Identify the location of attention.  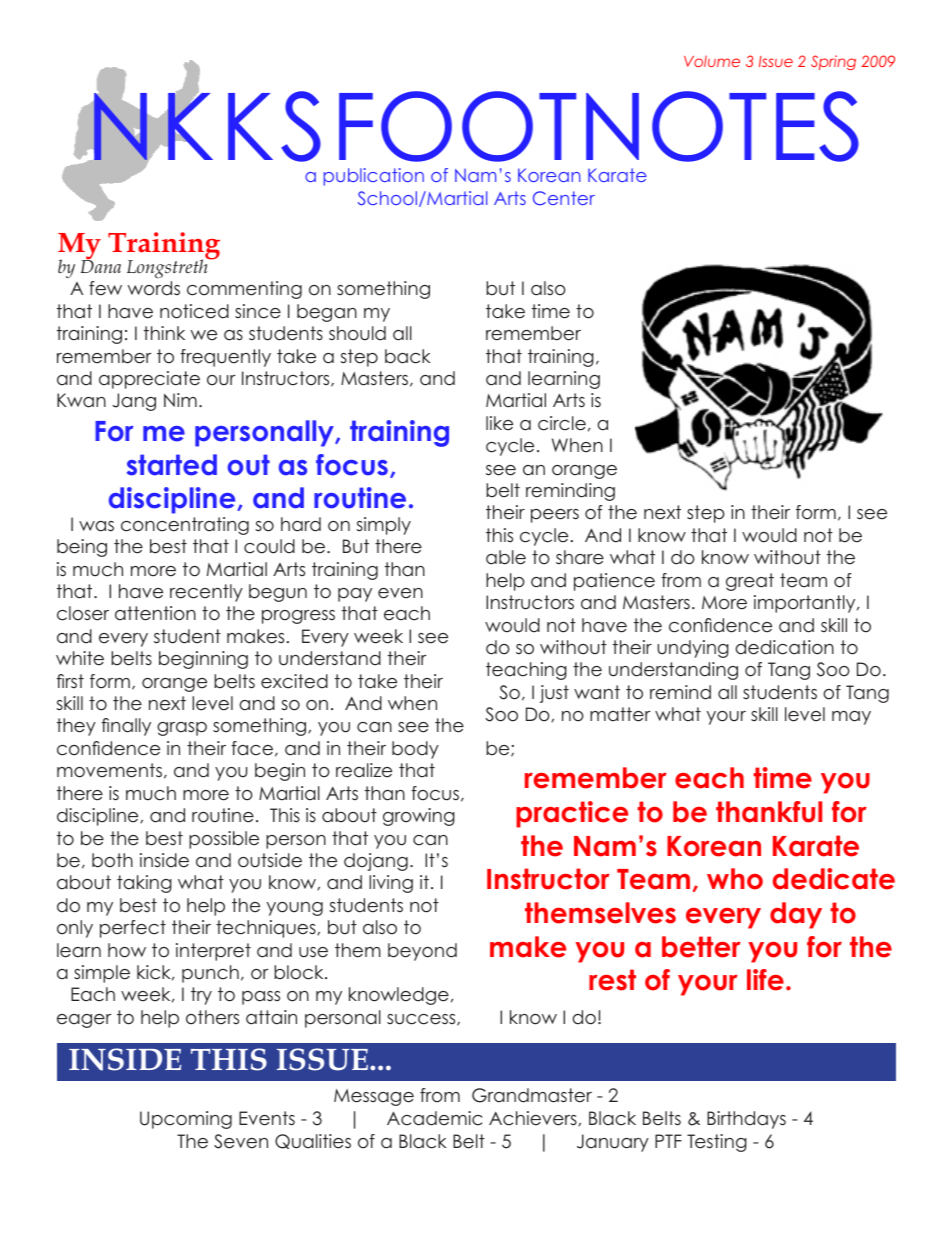
(155, 613).
